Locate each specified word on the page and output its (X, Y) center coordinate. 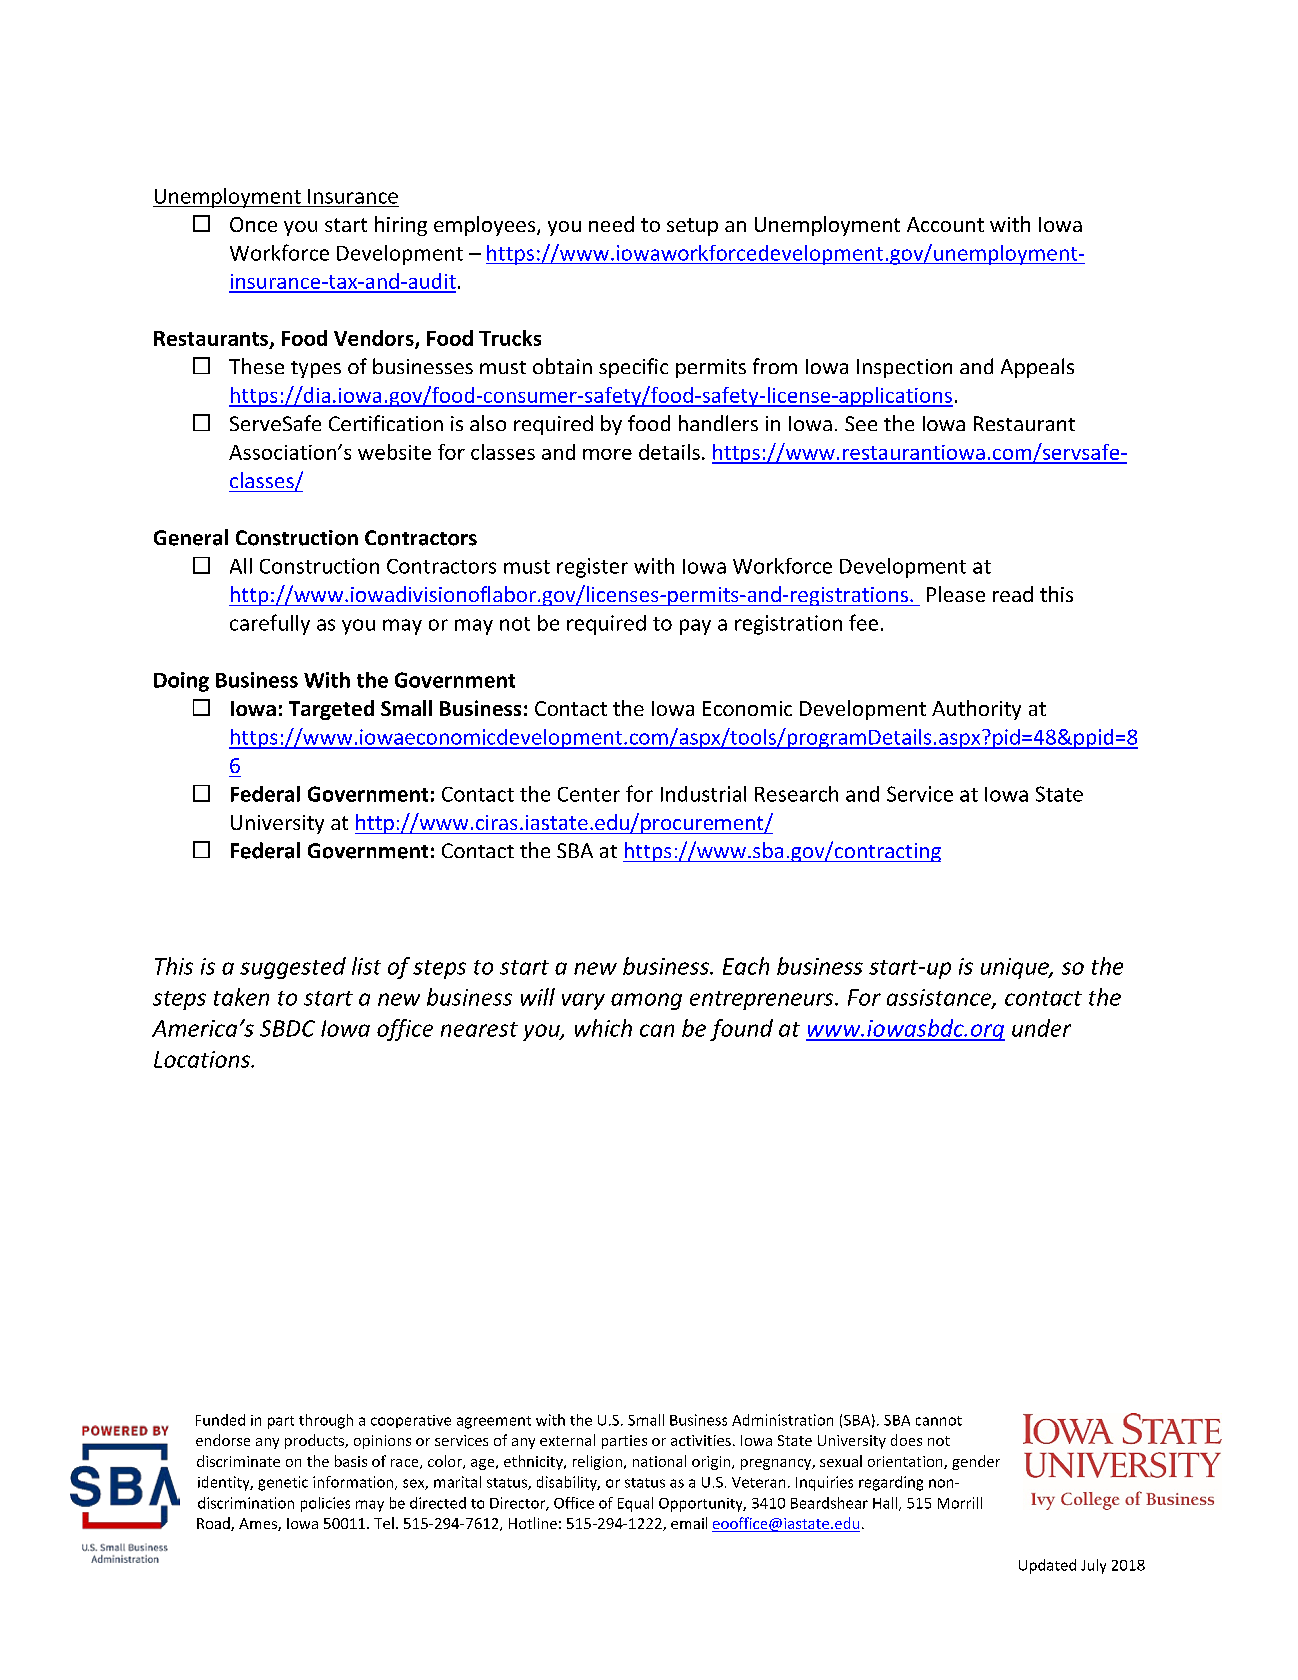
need (611, 224)
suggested (293, 968)
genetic (283, 1483)
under (1041, 1028)
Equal (635, 1504)
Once (253, 224)
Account (945, 224)
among (646, 1001)
